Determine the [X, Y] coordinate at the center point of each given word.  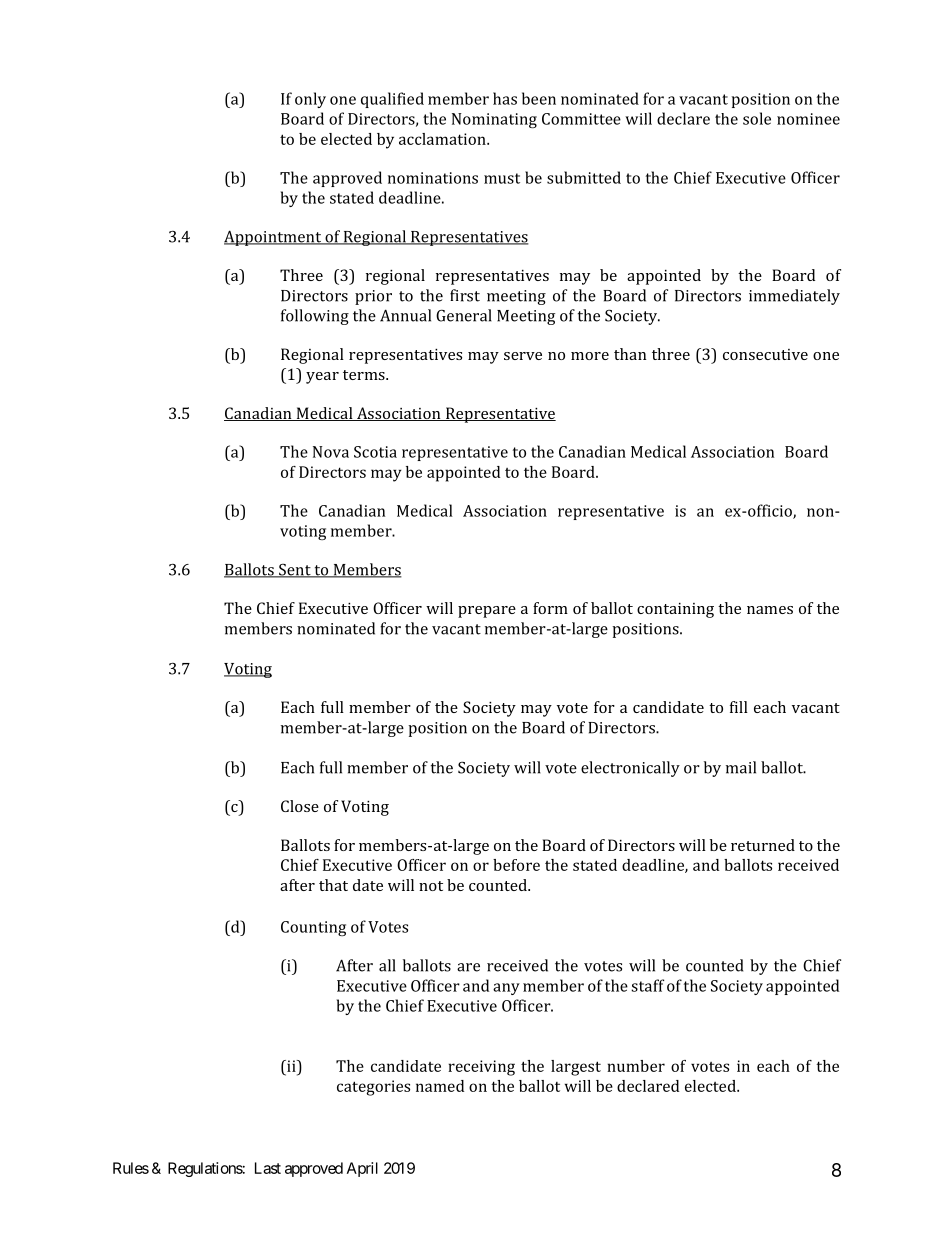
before [516, 865]
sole [757, 118]
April [362, 1169]
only [310, 100]
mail [741, 767]
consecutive [765, 354]
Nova [331, 452]
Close [300, 806]
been [539, 98]
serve [523, 356]
